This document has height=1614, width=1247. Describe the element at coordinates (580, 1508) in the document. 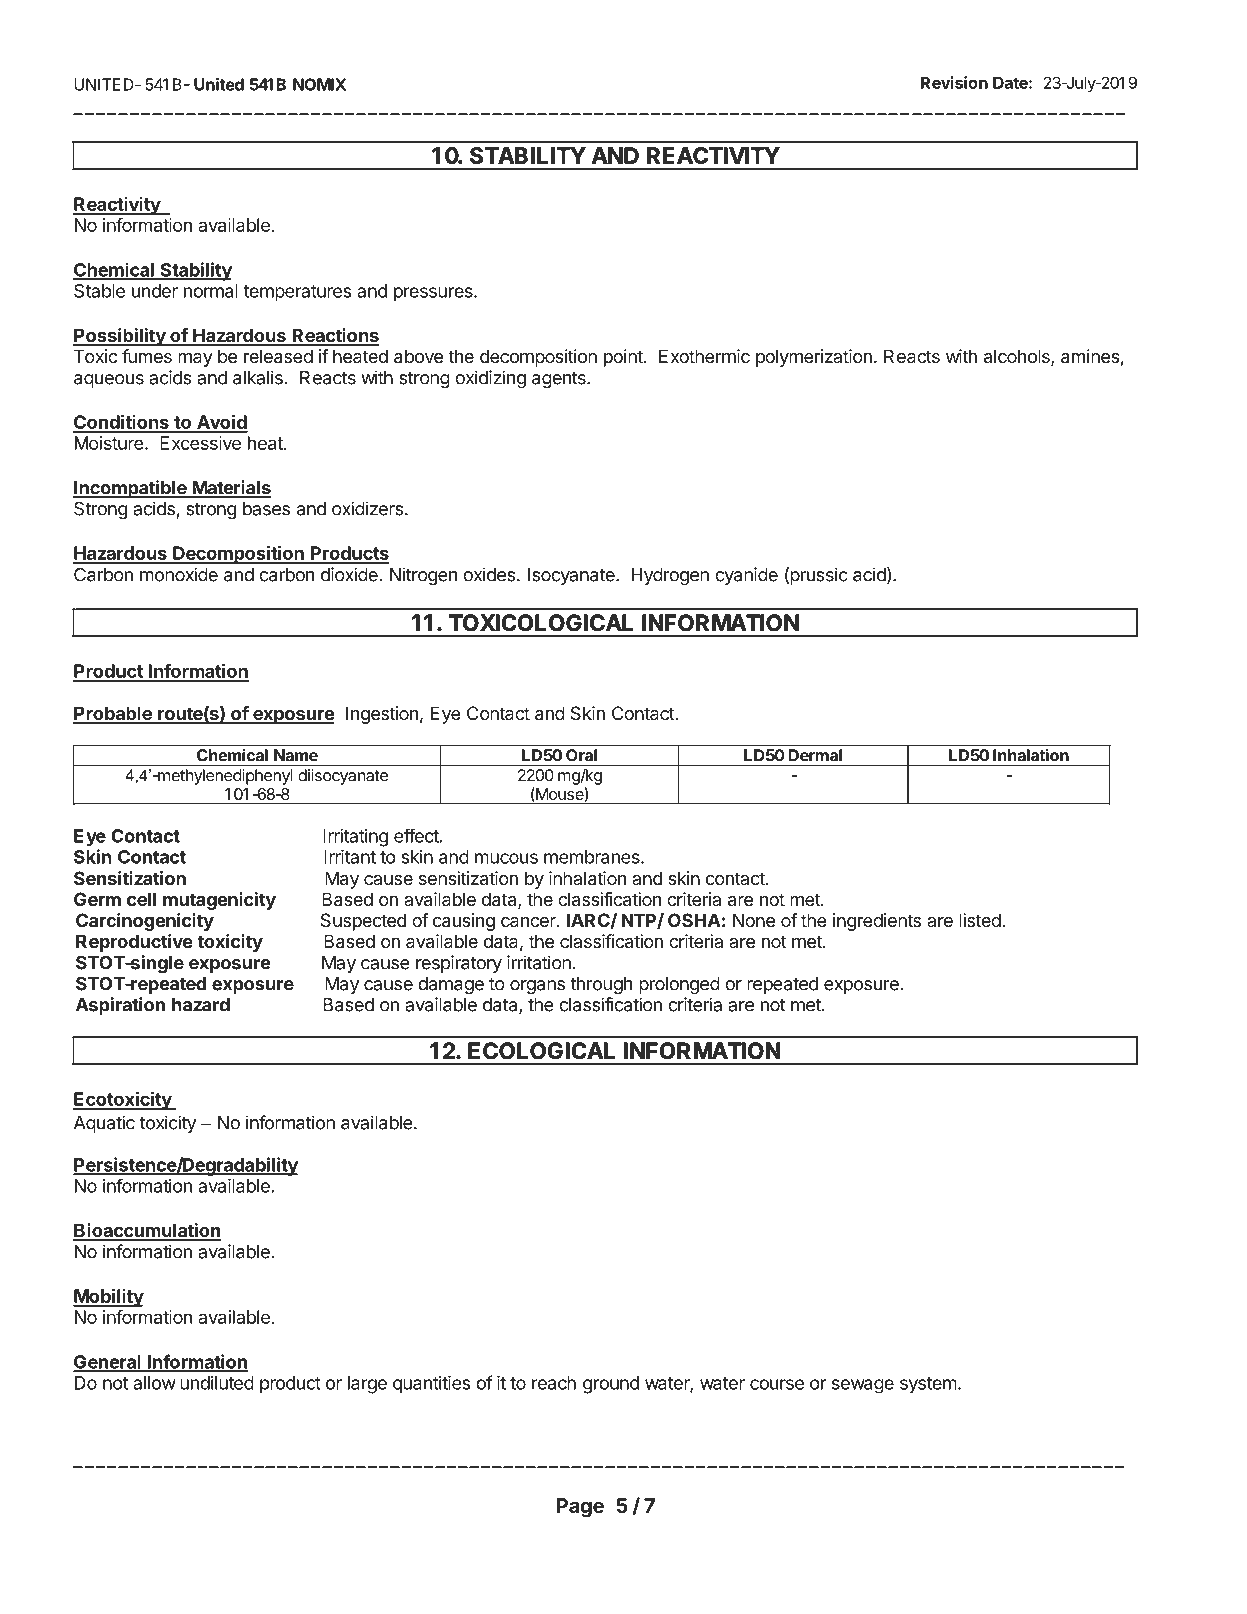

I see `Page` at that location.
